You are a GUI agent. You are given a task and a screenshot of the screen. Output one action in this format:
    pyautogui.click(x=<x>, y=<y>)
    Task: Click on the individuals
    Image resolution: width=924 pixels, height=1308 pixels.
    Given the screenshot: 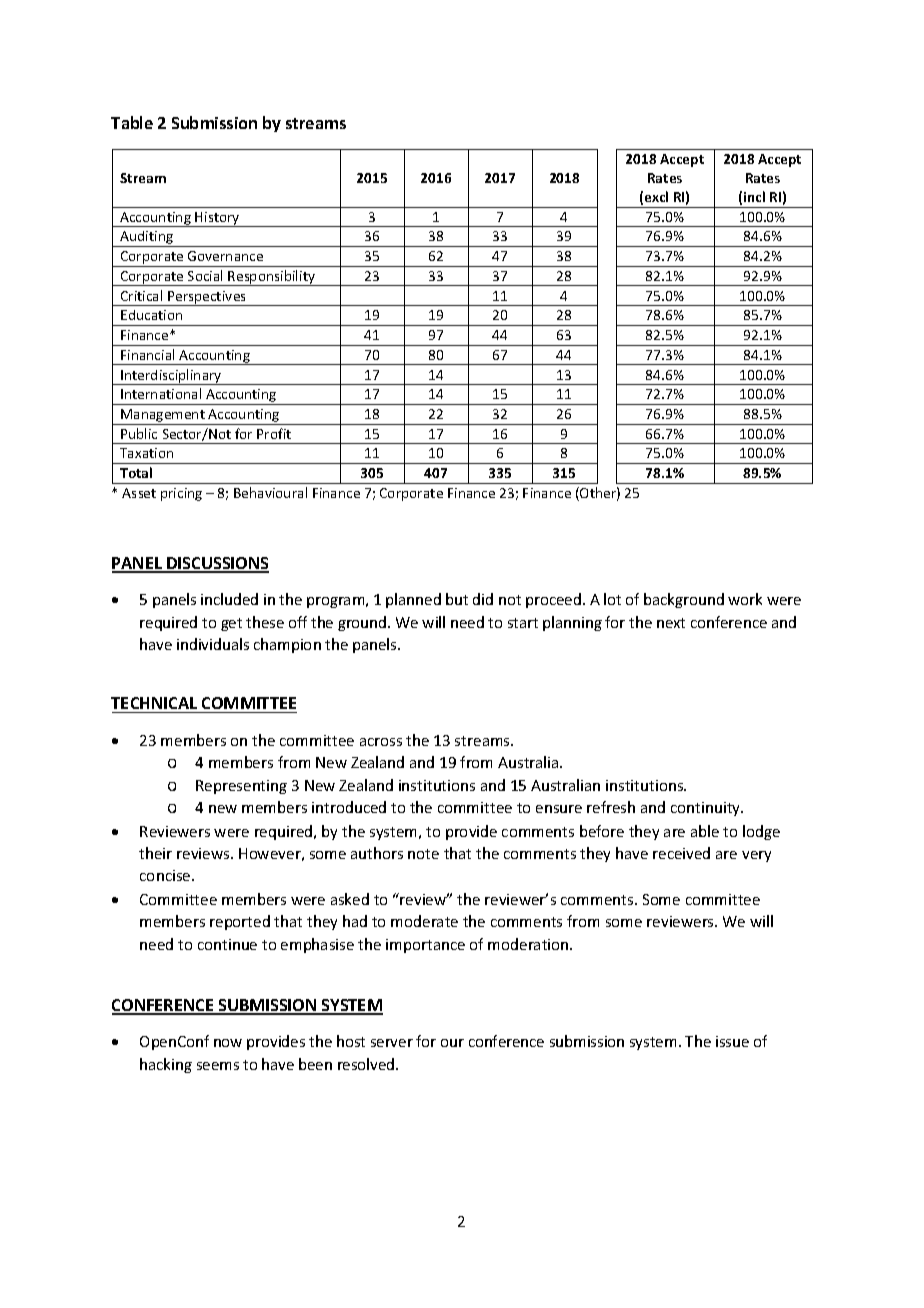 What is the action you would take?
    pyautogui.click(x=213, y=644)
